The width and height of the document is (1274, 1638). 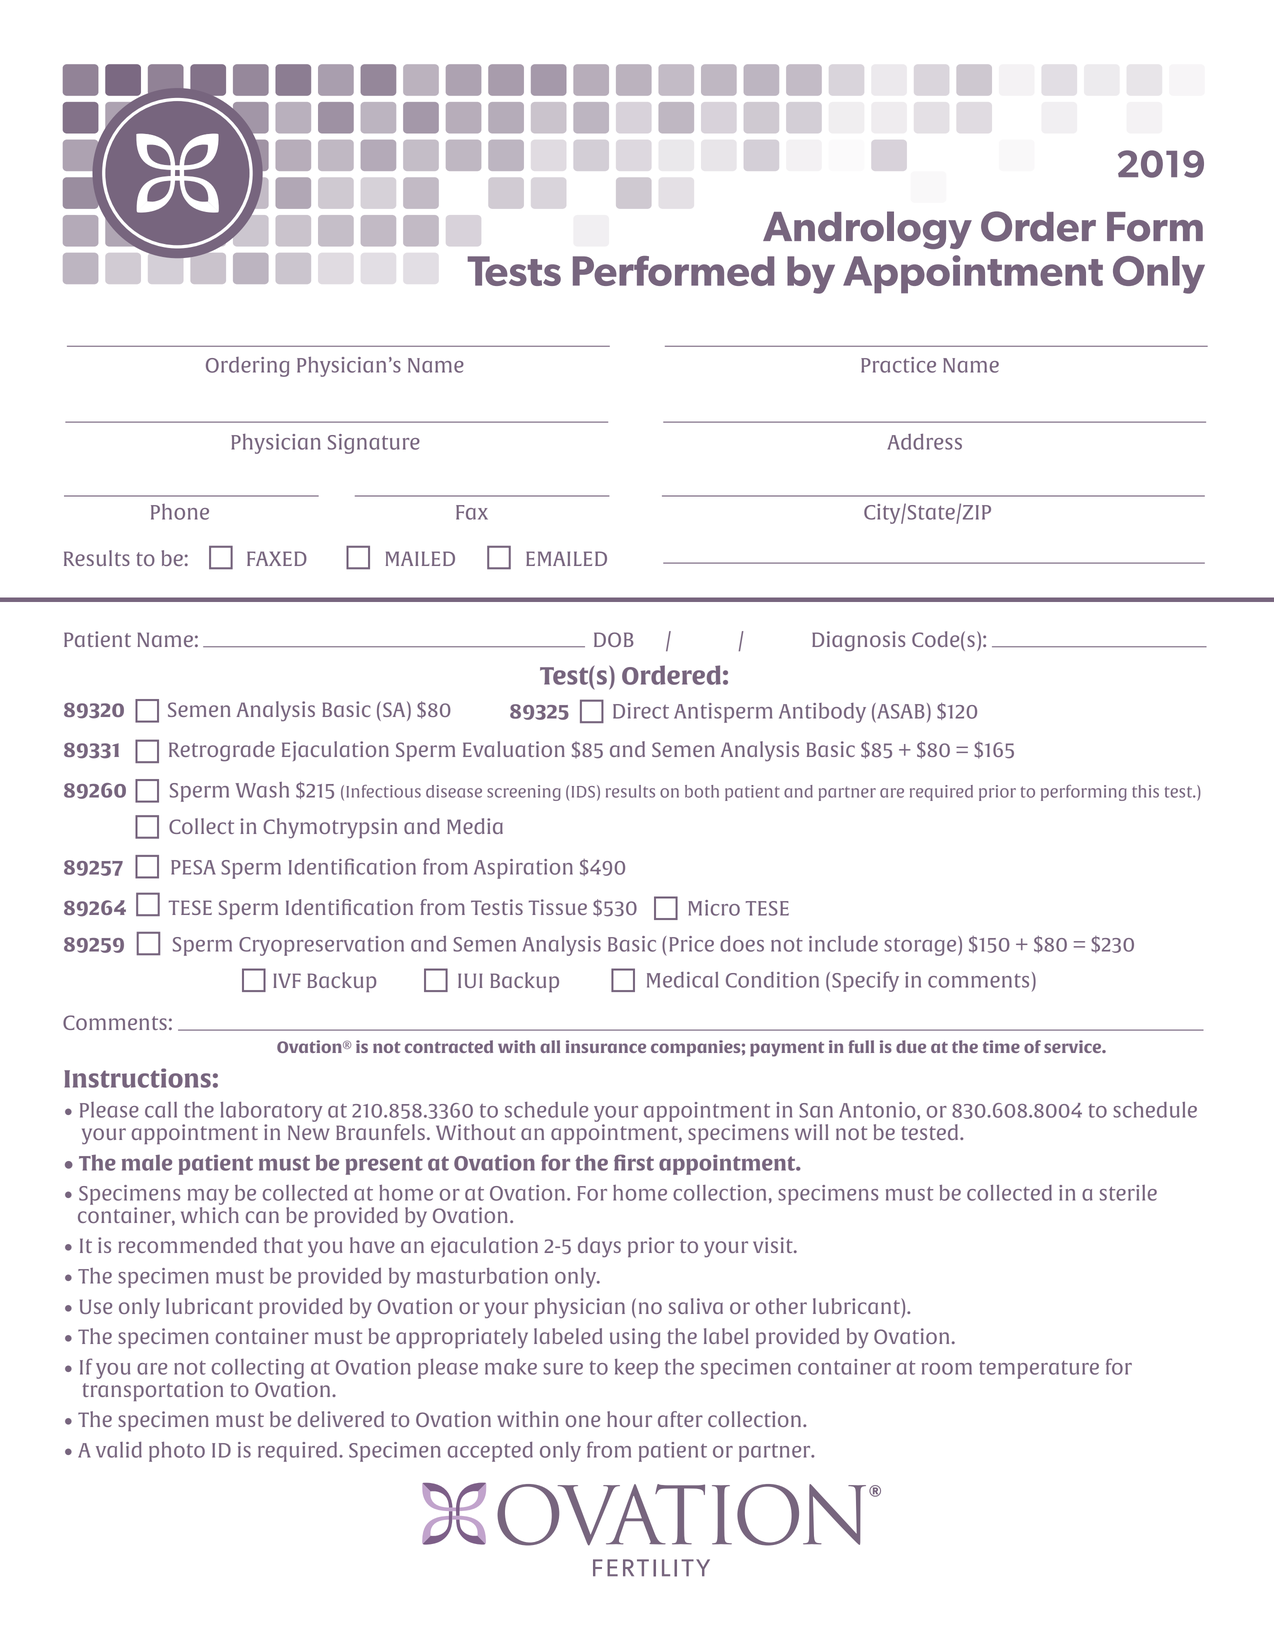 What do you see at coordinates (222, 751) in the document?
I see `Retrograde` at bounding box center [222, 751].
